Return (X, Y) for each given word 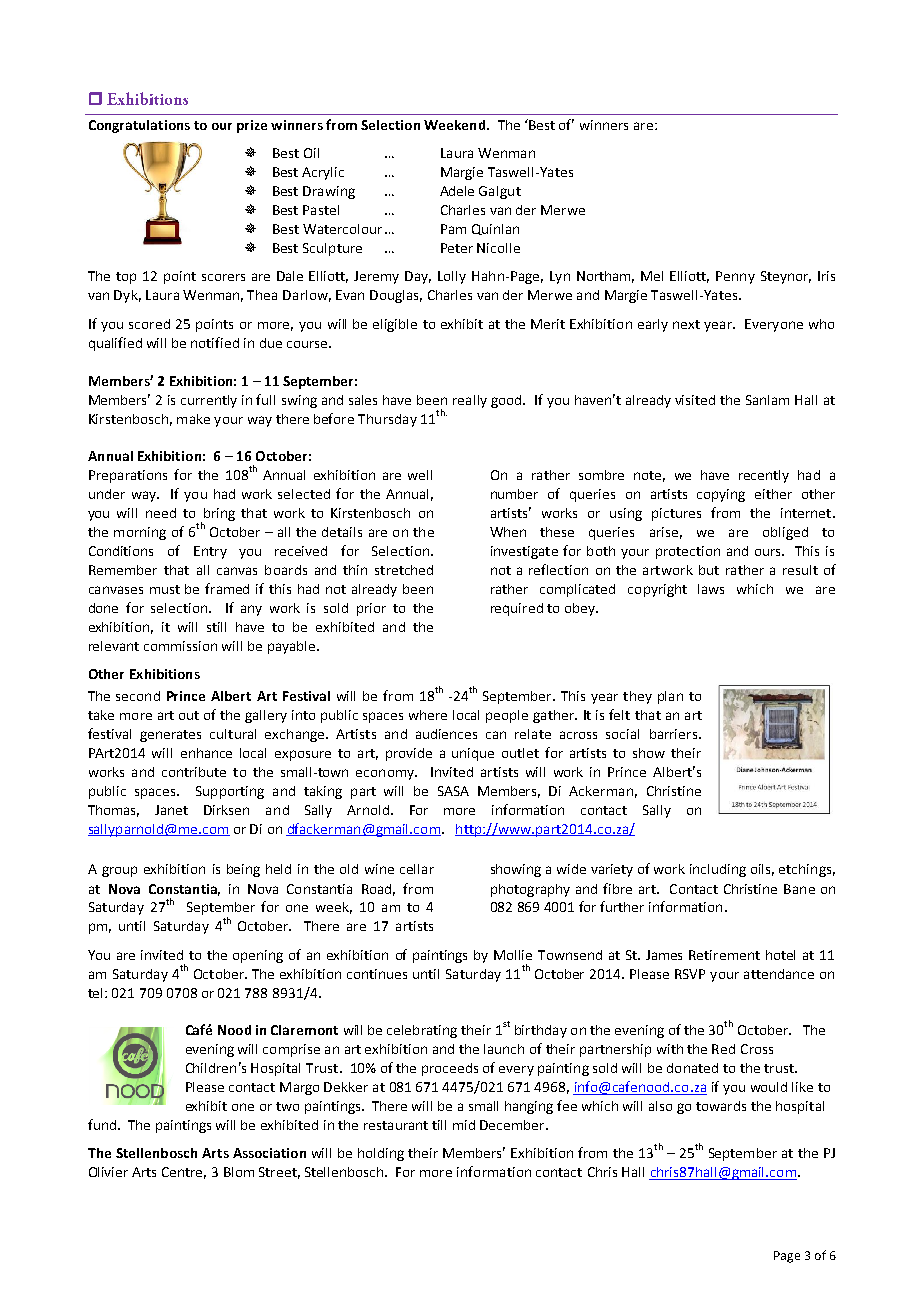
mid (464, 1125)
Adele (457, 191)
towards (721, 1106)
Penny (735, 277)
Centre (184, 1173)
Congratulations (139, 126)
